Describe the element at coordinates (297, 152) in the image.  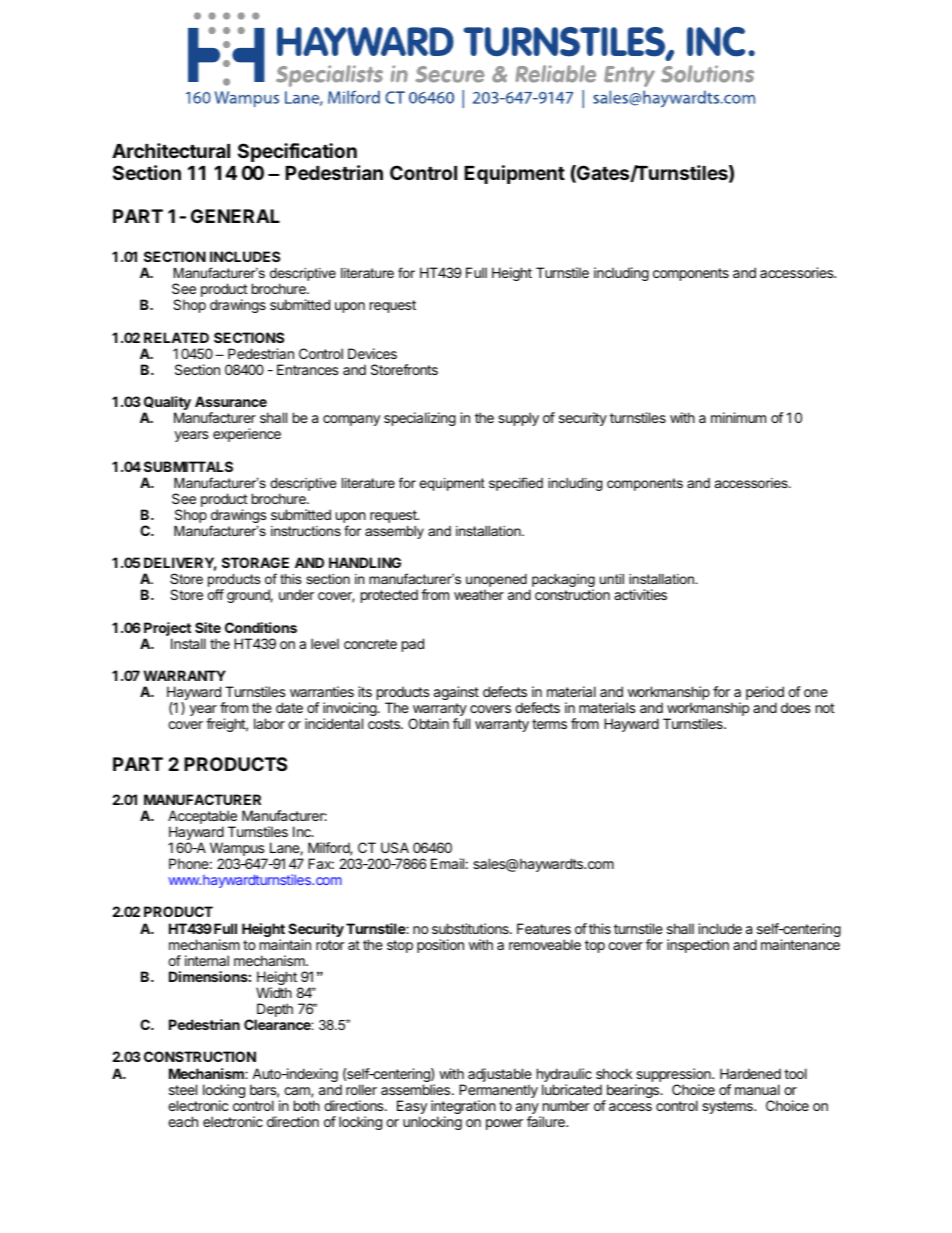
I see `Specification` at that location.
